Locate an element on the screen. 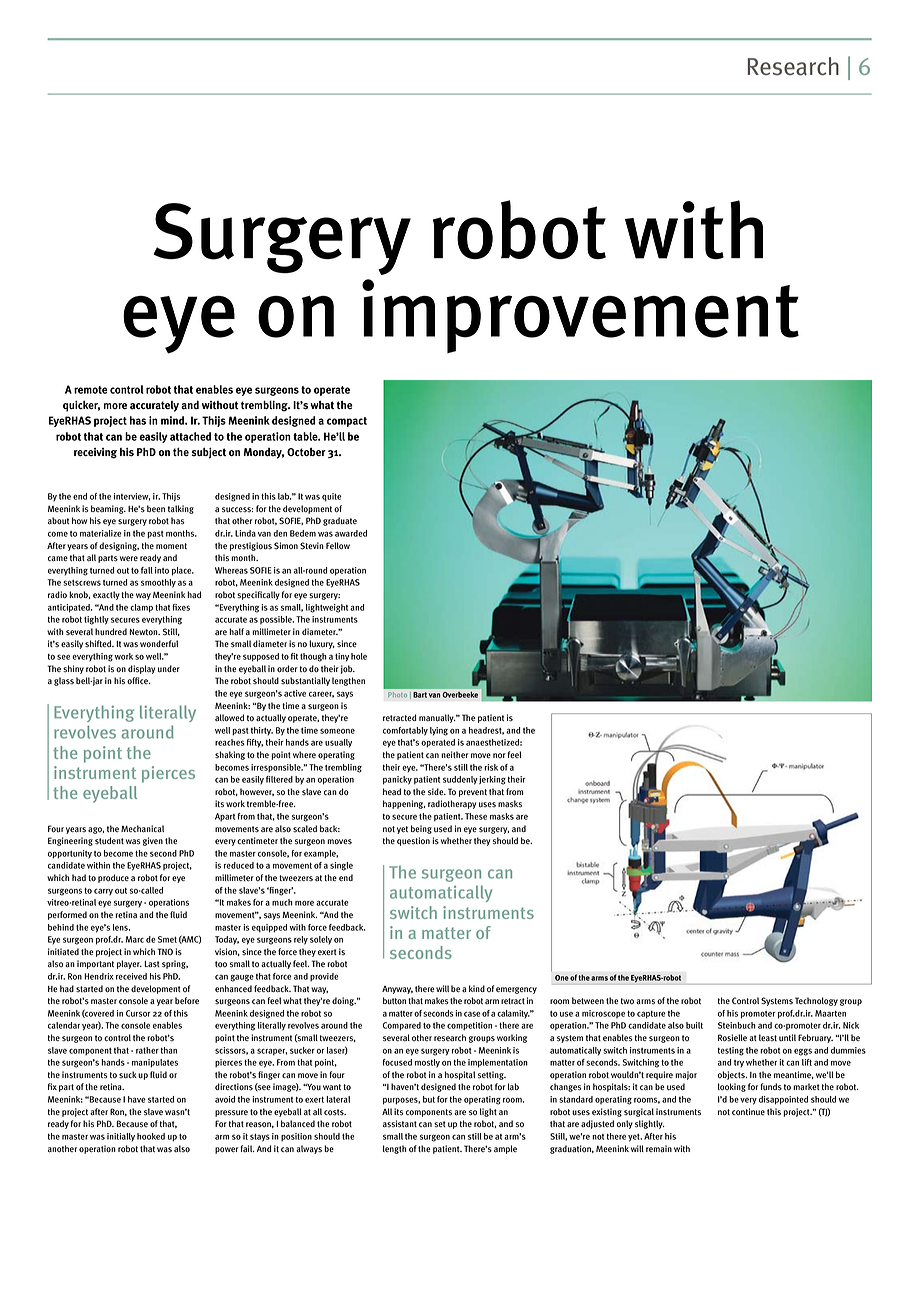 The width and height of the screenshot is (916, 1316). clamp is located at coordinates (141, 608).
